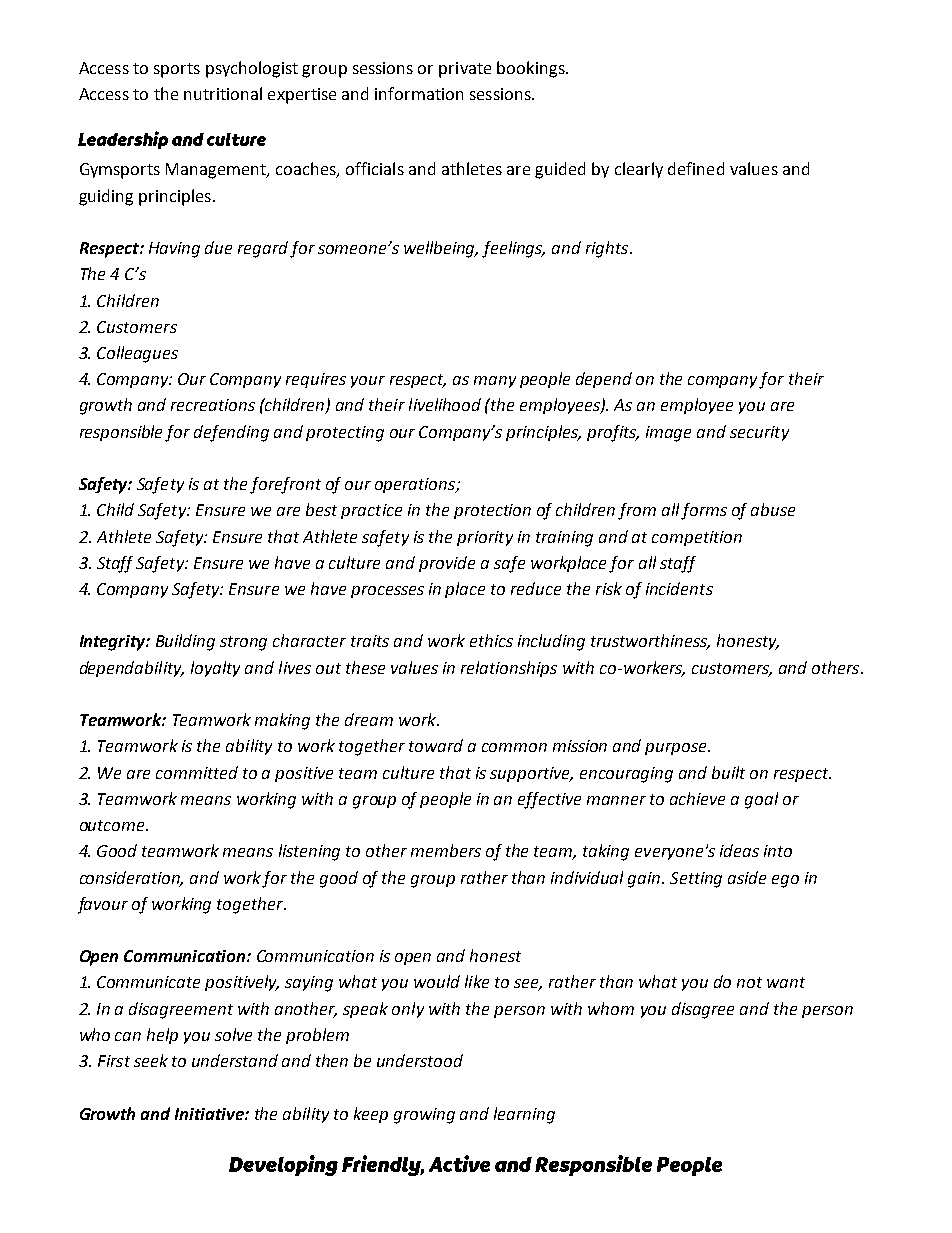  Describe the element at coordinates (185, 642) in the screenshot. I see `Building` at that location.
